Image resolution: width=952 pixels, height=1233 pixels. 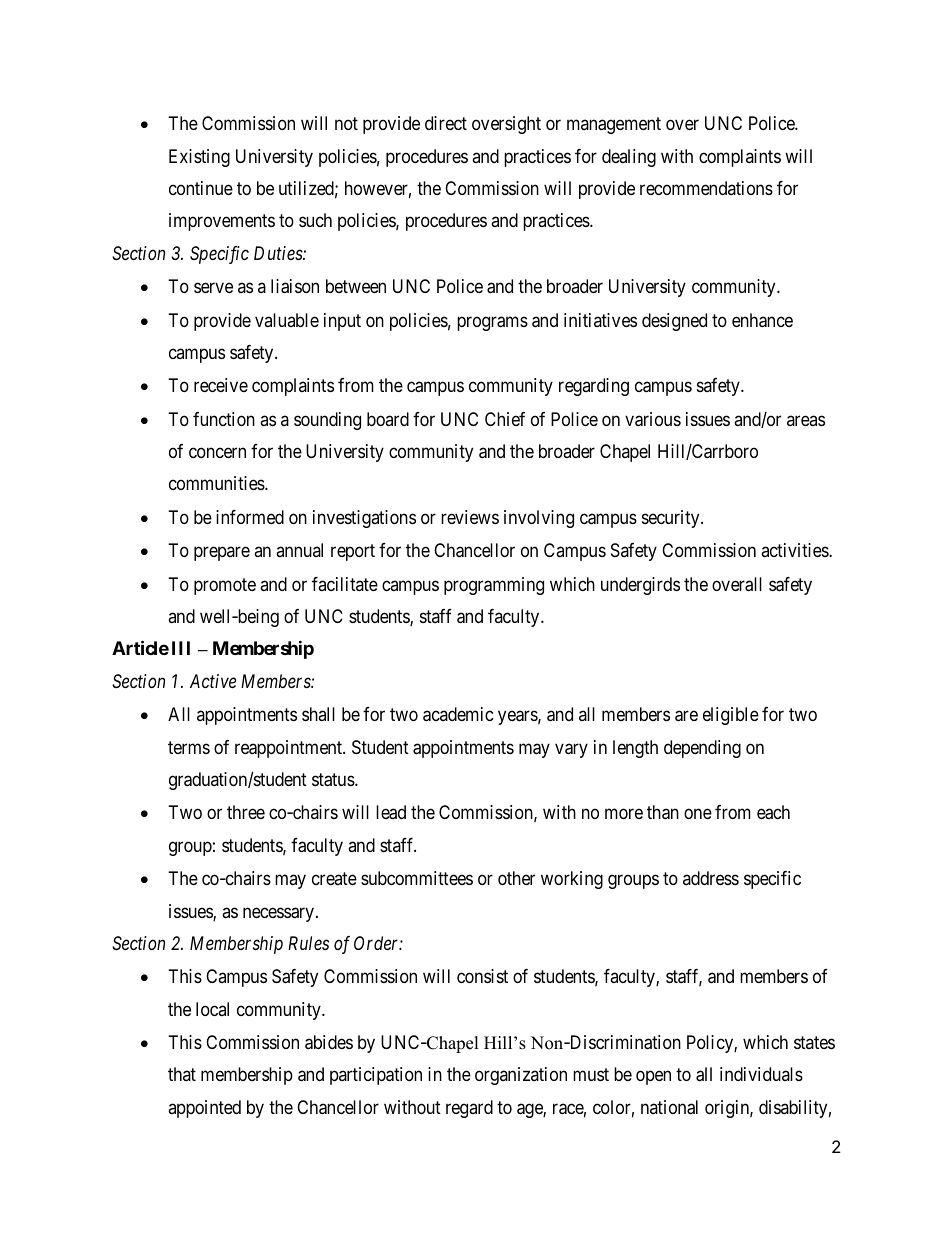 What do you see at coordinates (516, 878) in the image?
I see `other` at bounding box center [516, 878].
